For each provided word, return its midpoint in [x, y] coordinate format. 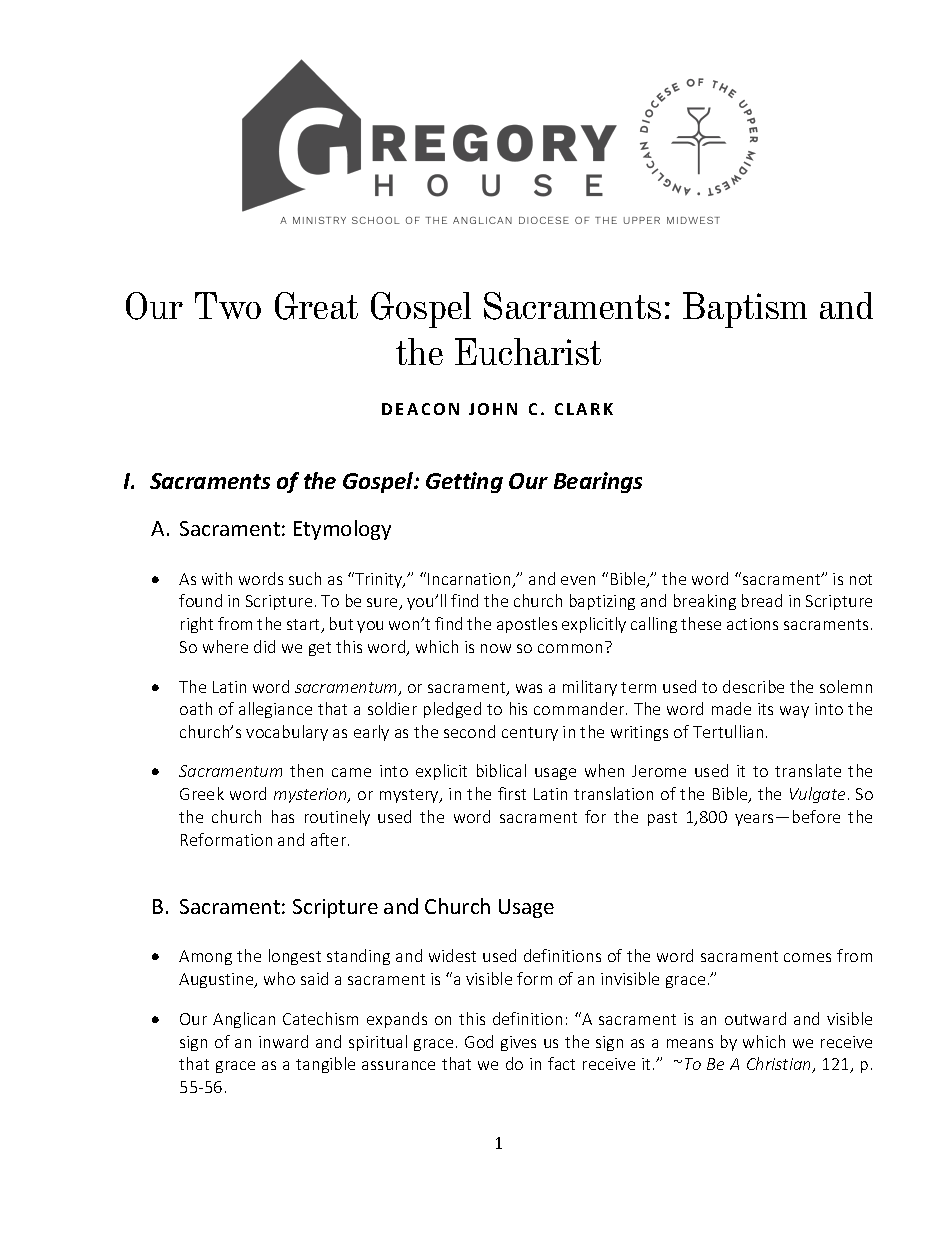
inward [283, 1041]
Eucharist [528, 351]
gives [518, 1043]
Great [316, 306]
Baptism [745, 310]
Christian [780, 1065]
